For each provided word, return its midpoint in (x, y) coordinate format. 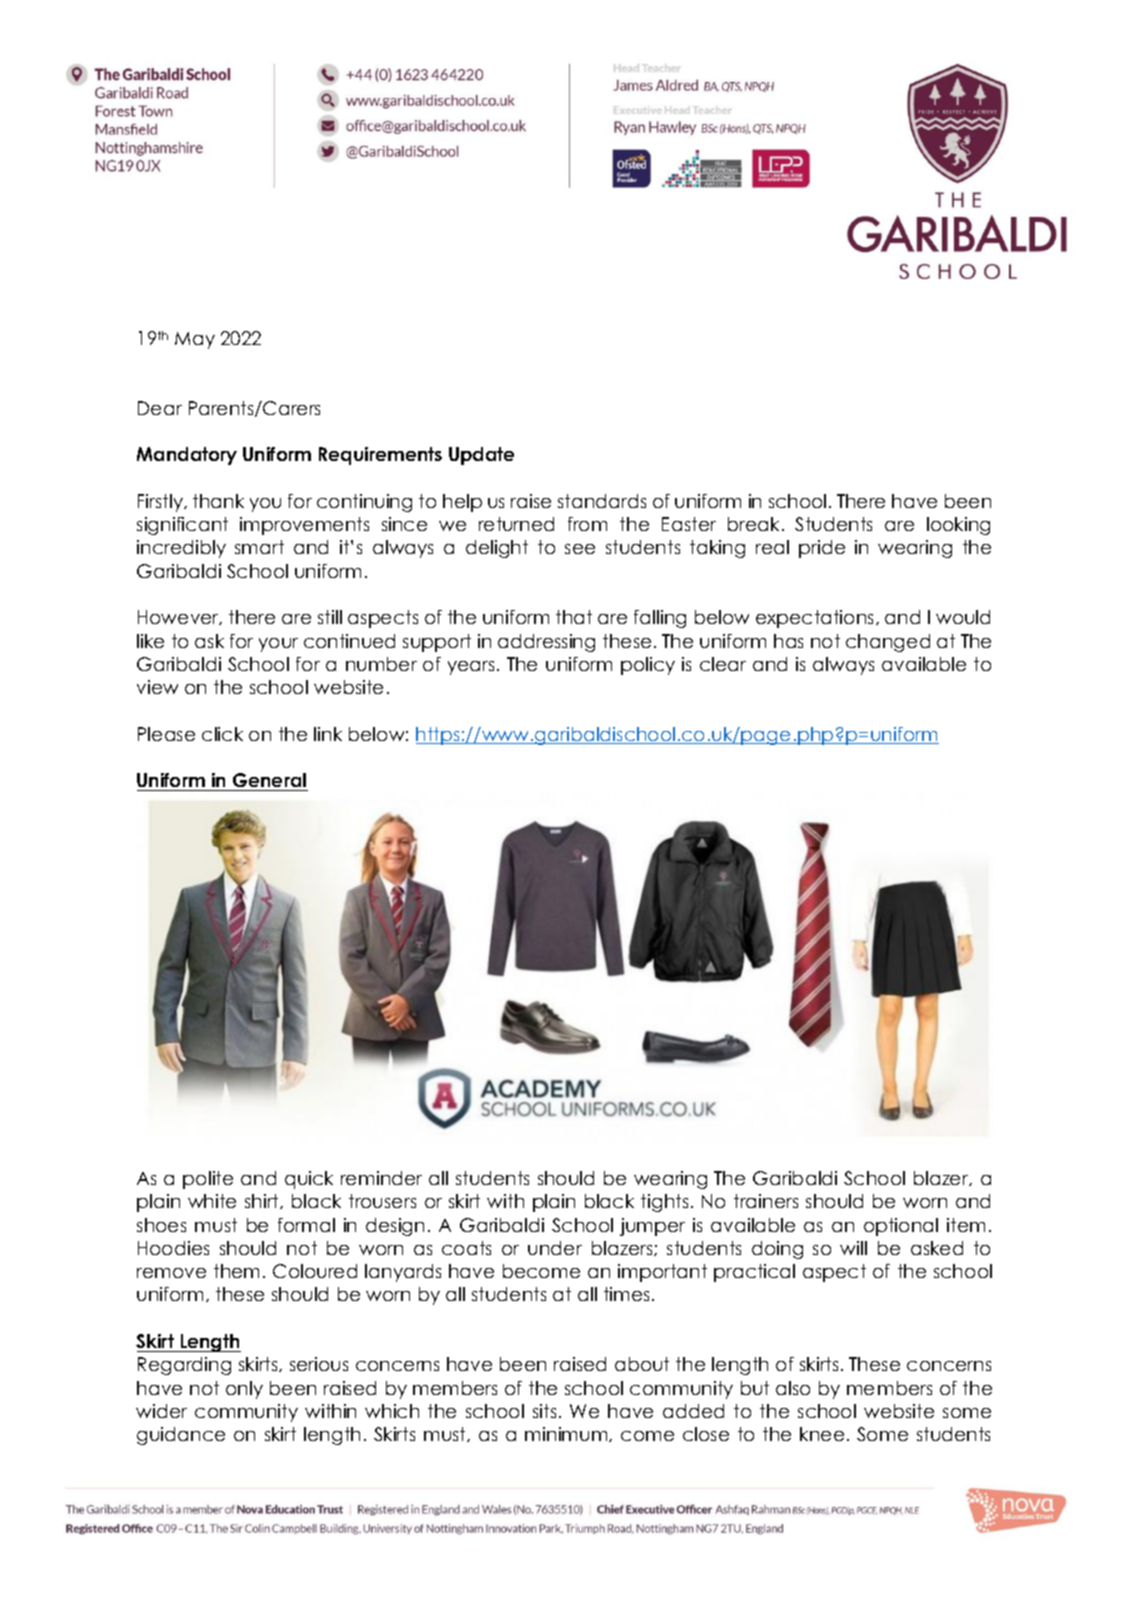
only (244, 1390)
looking (958, 526)
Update (481, 456)
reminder (381, 1178)
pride (822, 549)
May (195, 340)
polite (208, 1180)
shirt (263, 1201)
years (471, 668)
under (555, 1248)
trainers (766, 1201)
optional (901, 1227)
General (269, 782)
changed (888, 643)
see (580, 549)
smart (259, 547)
